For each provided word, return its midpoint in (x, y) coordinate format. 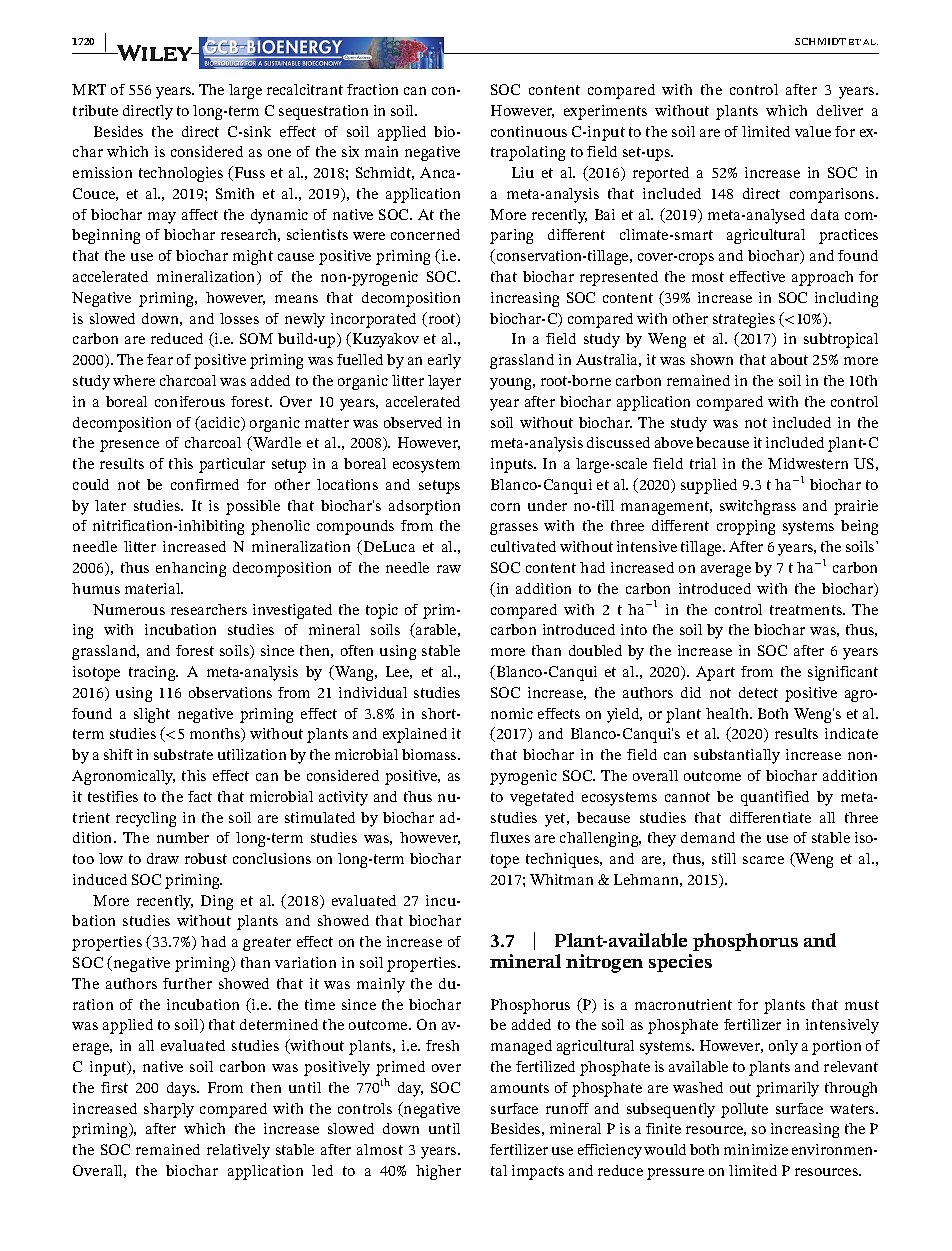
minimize (756, 1149)
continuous (529, 131)
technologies (181, 174)
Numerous (129, 609)
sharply (169, 1110)
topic (382, 611)
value (813, 131)
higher (438, 1172)
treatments (807, 610)
